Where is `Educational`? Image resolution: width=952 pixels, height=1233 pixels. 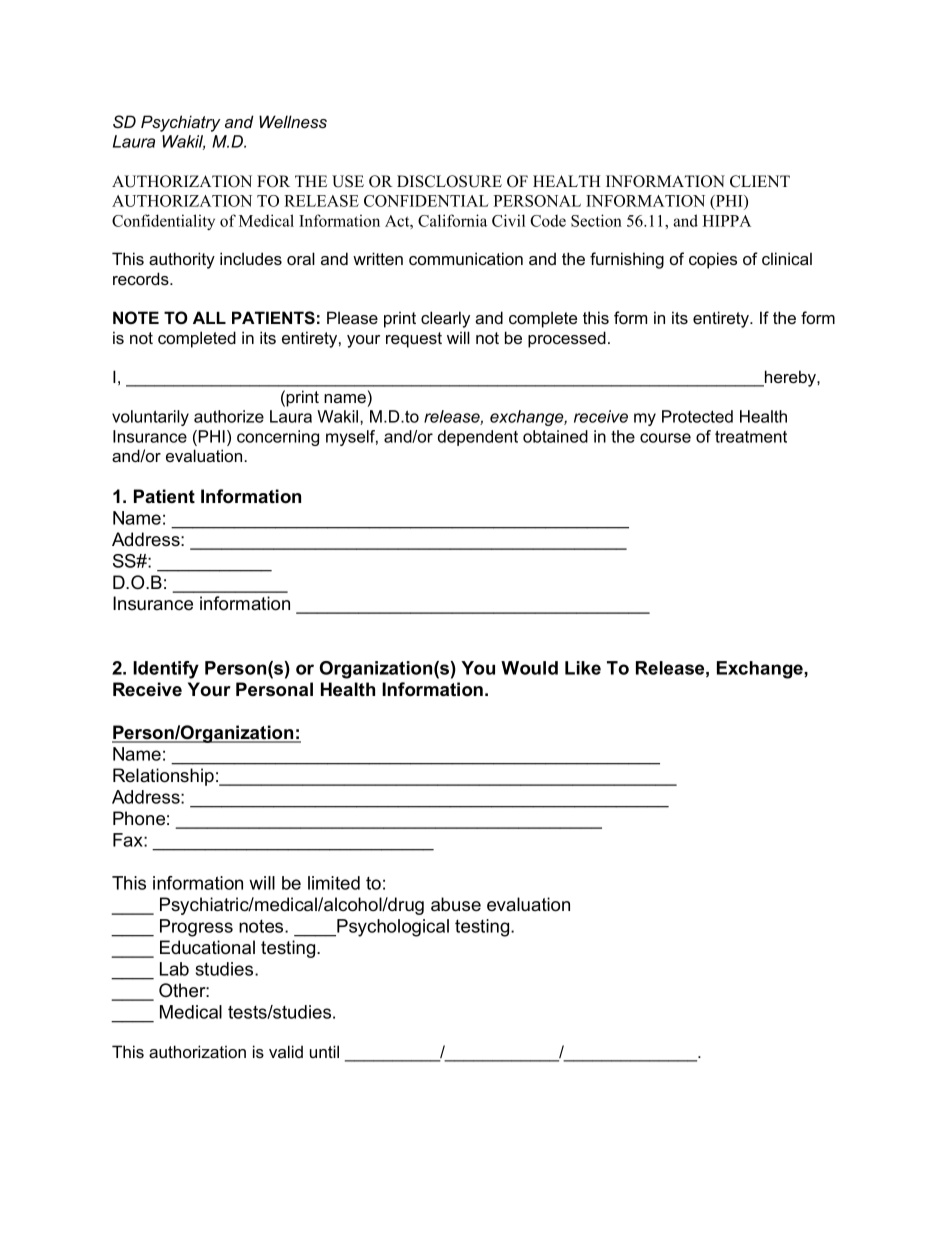
Educational is located at coordinates (207, 947).
